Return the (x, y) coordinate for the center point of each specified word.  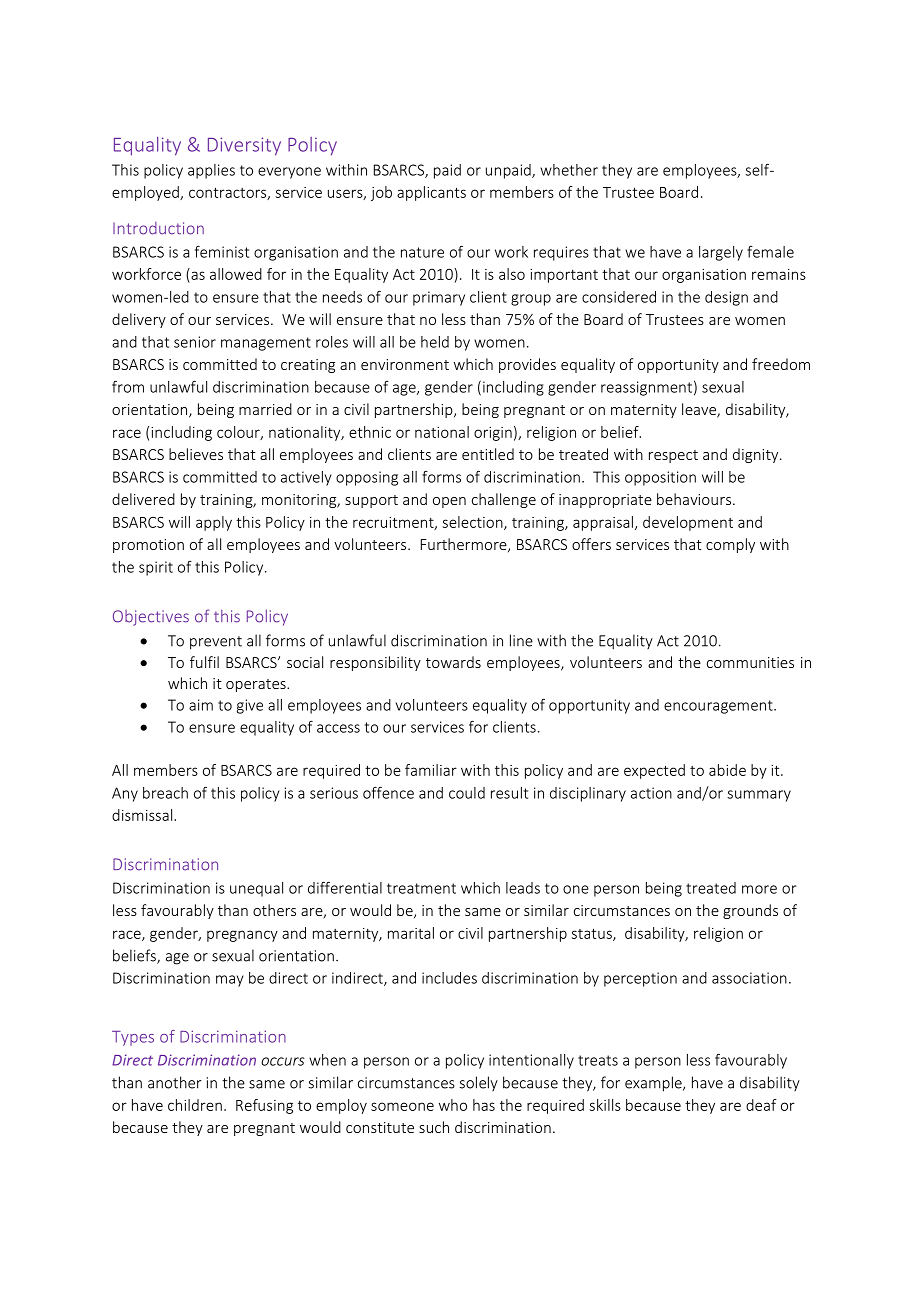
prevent (216, 643)
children (195, 1105)
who (453, 1105)
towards (453, 662)
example (654, 1084)
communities (750, 662)
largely (721, 253)
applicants (431, 193)
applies (211, 171)
